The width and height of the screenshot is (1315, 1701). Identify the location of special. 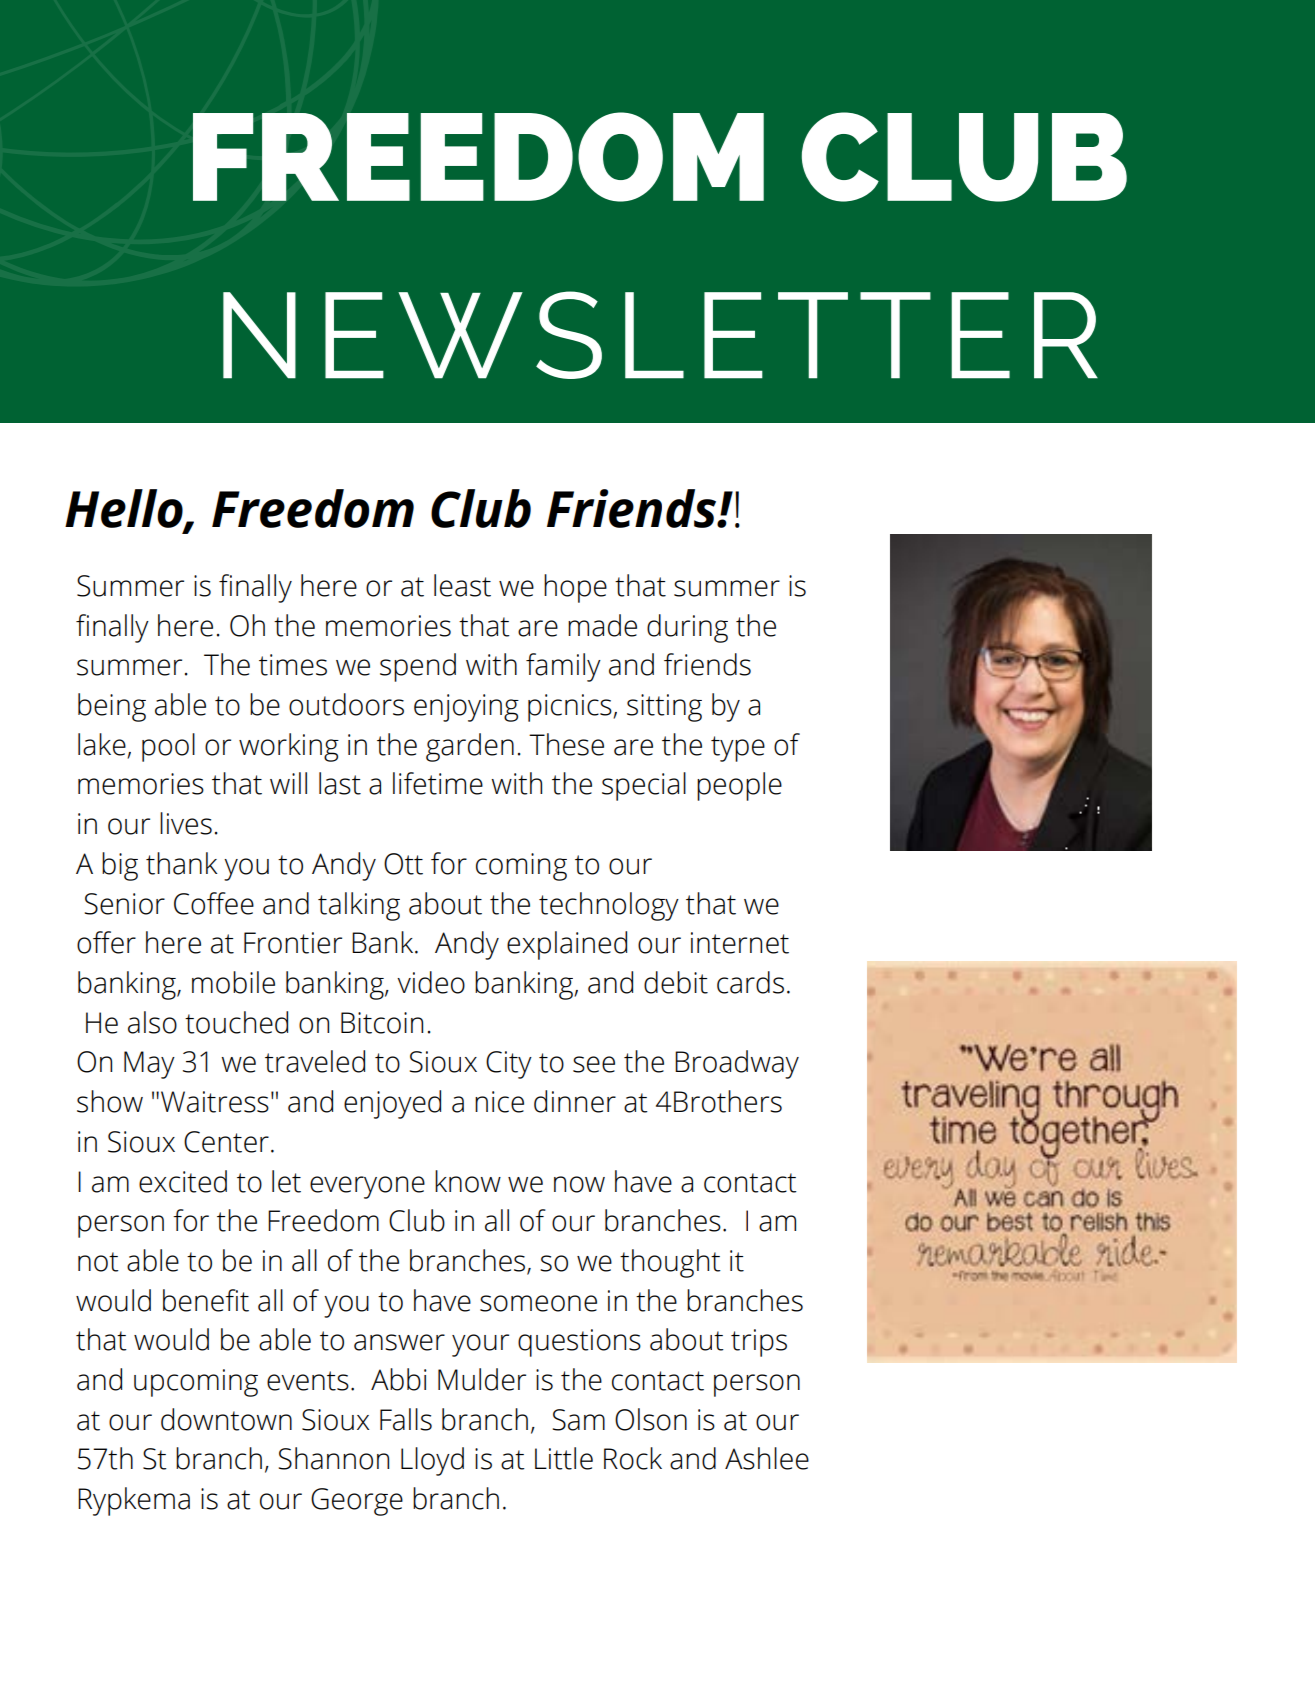
(644, 786).
